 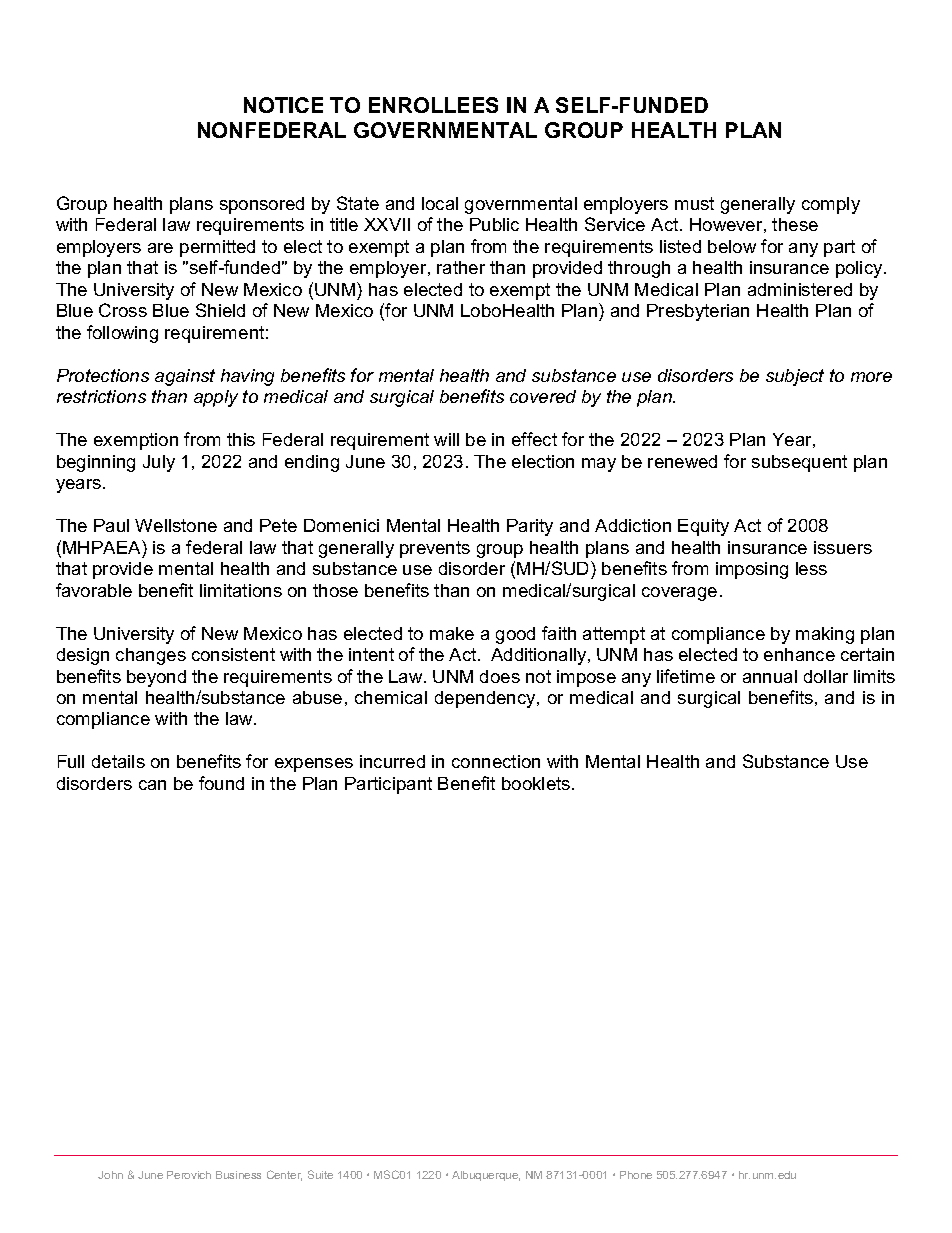 I want to click on against, so click(x=185, y=377).
